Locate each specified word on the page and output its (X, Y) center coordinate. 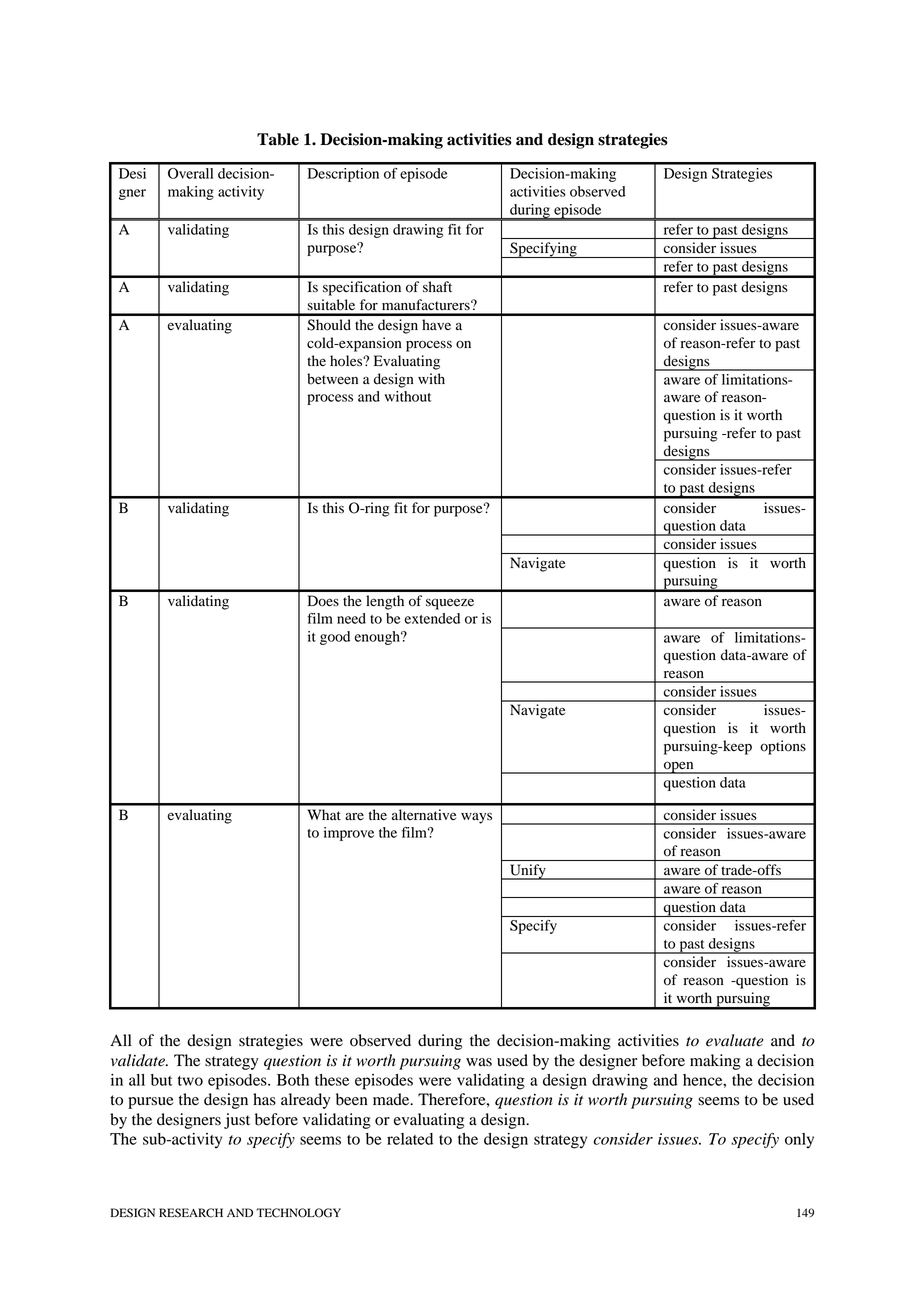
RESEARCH (191, 1213)
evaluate (735, 1040)
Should (329, 325)
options (783, 747)
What (324, 814)
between (332, 379)
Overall (190, 173)
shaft (437, 286)
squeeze (450, 604)
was (479, 1062)
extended (432, 618)
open (679, 767)
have (436, 324)
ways (476, 818)
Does (323, 601)
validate (139, 1060)
